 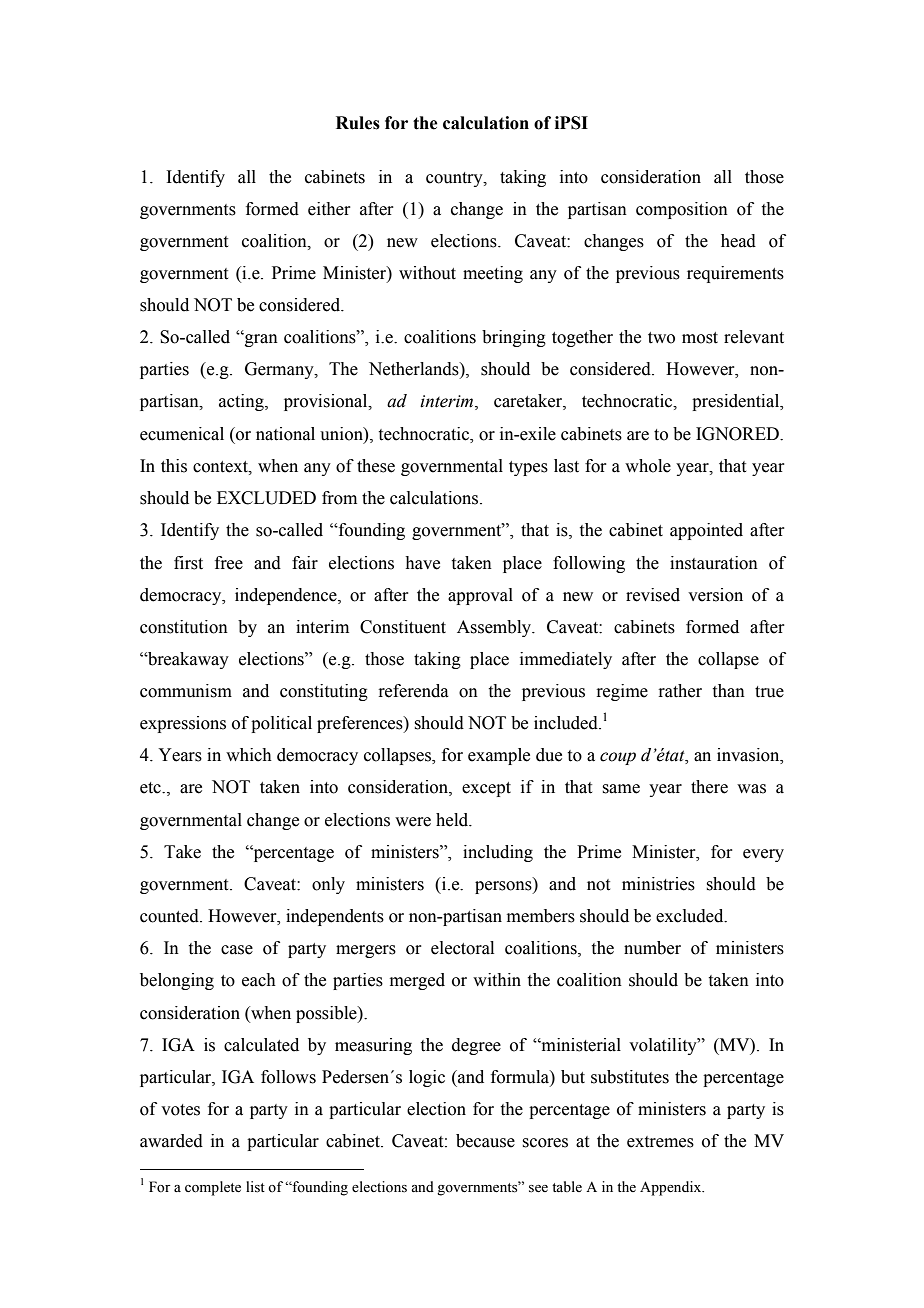 I want to click on composition, so click(x=682, y=210).
